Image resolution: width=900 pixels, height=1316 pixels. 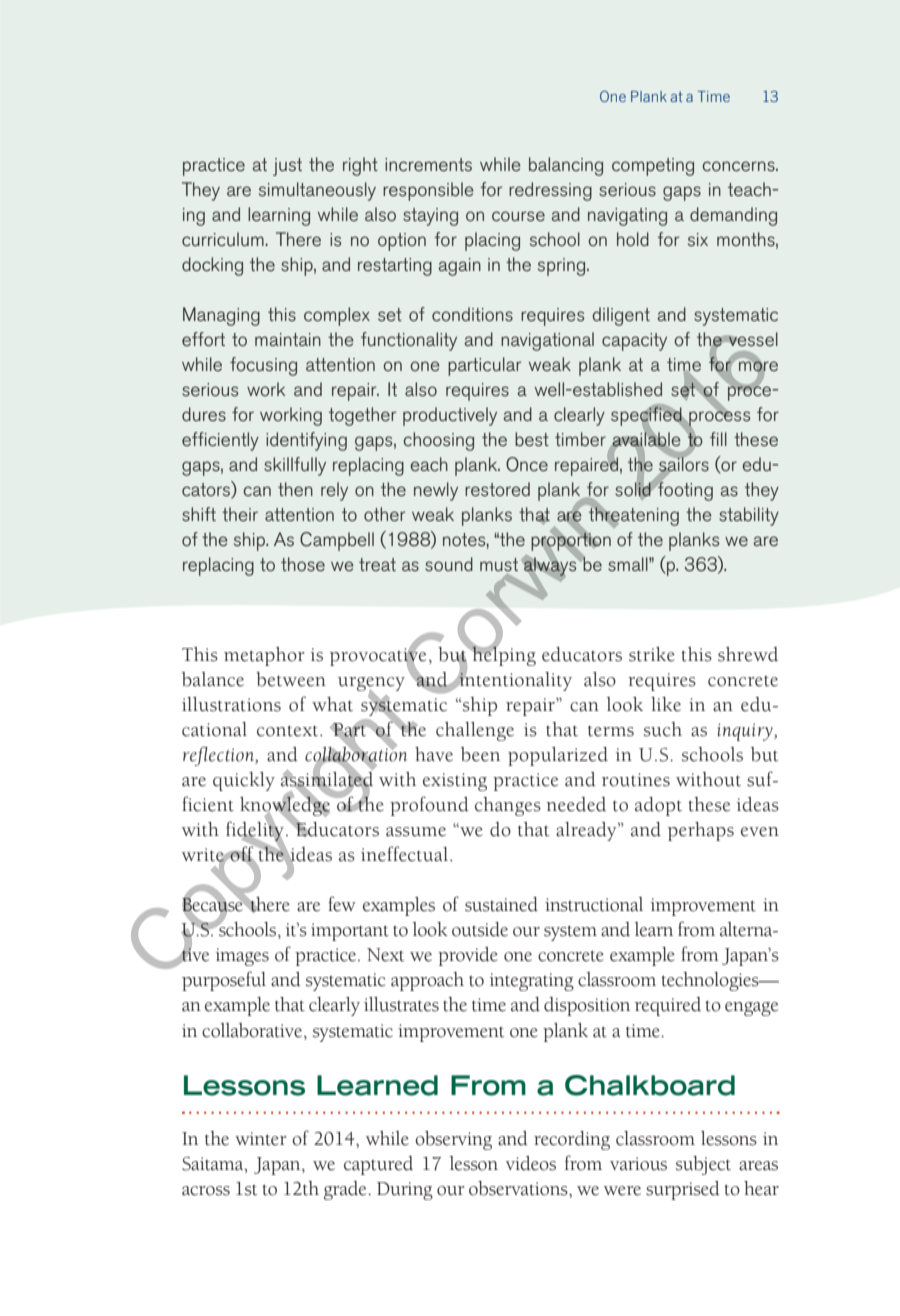 What do you see at coordinates (287, 167) in the screenshot?
I see `just` at bounding box center [287, 167].
